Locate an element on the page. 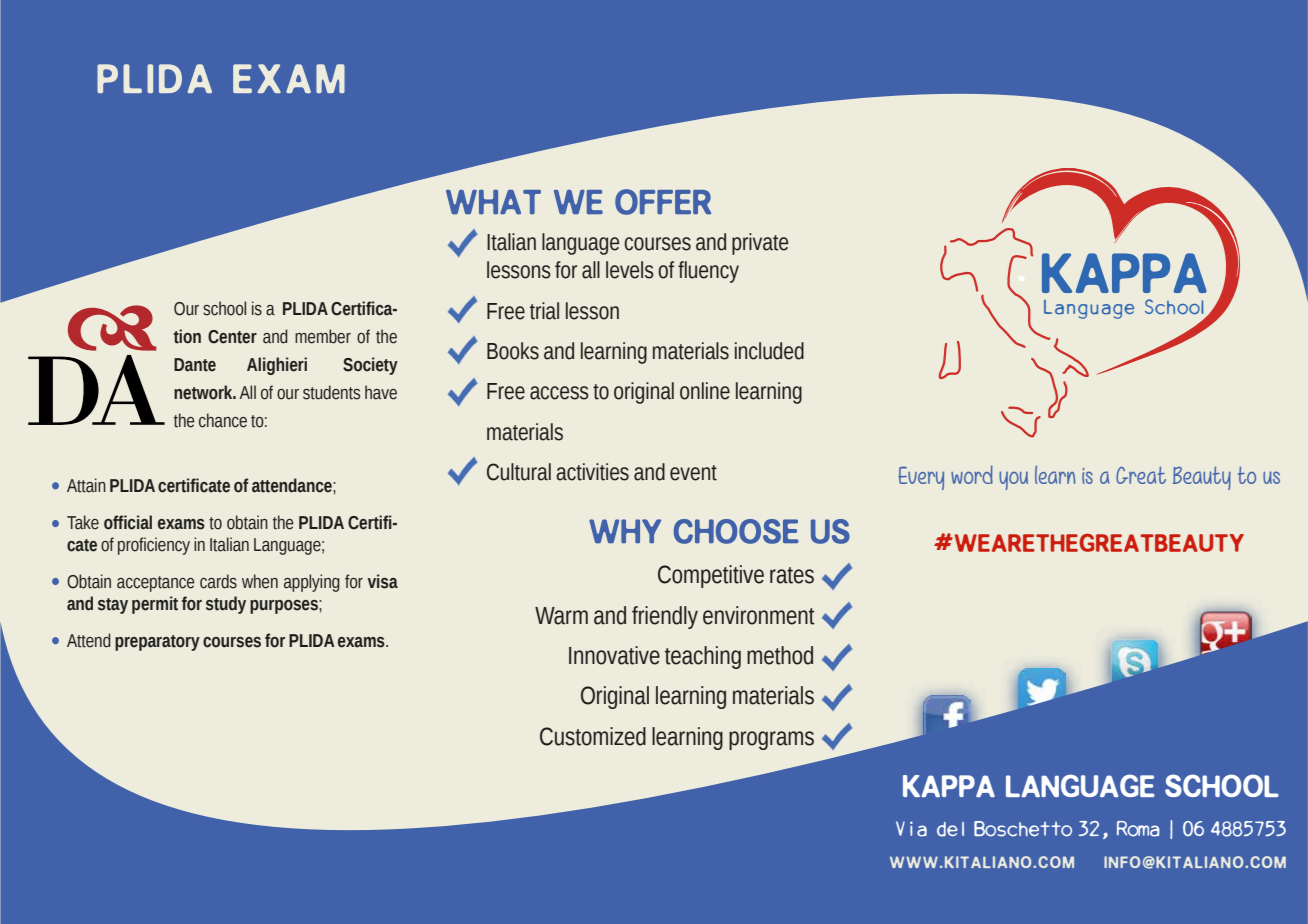 The width and height of the document is (1308, 924). private is located at coordinates (760, 244).
